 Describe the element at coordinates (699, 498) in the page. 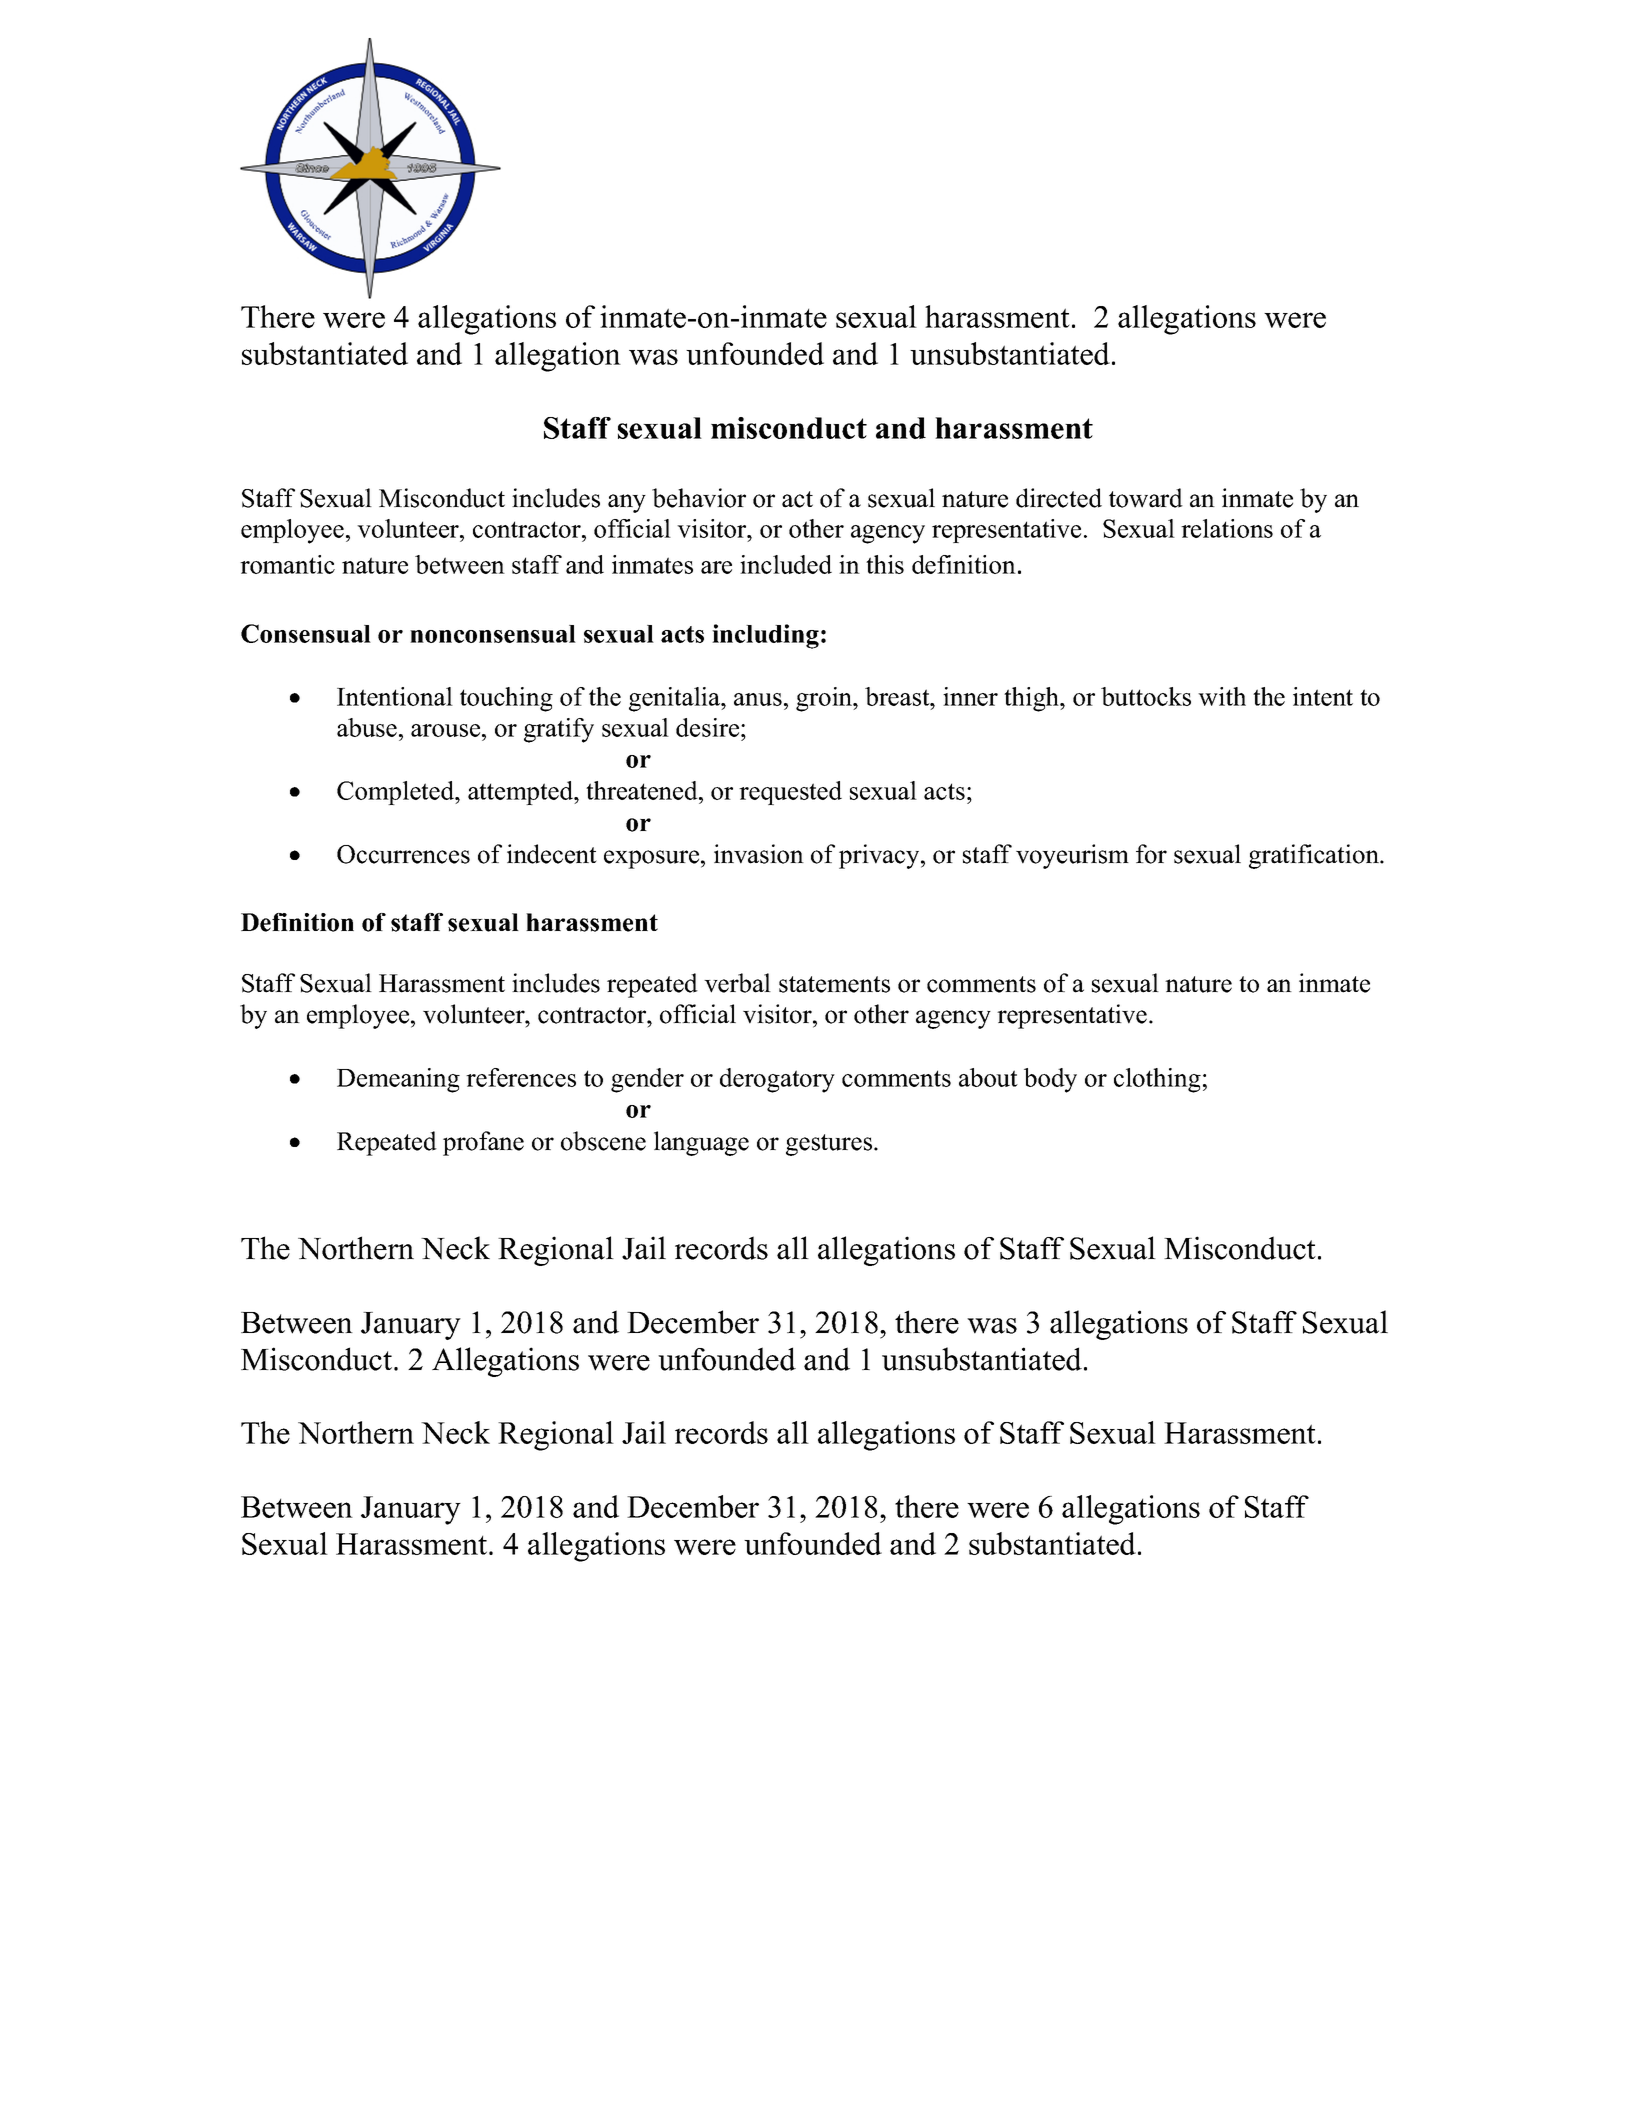

I see `behavior` at that location.
